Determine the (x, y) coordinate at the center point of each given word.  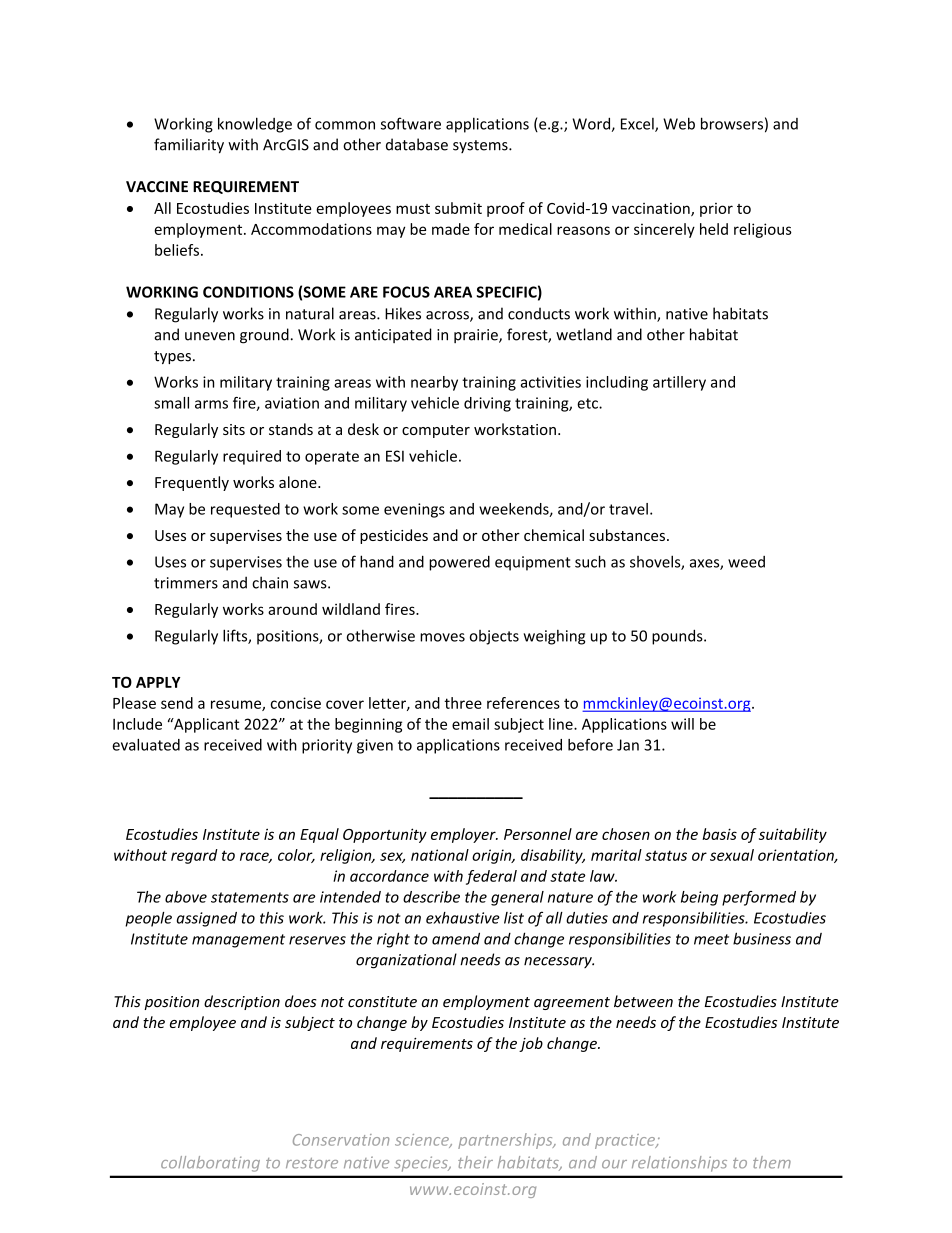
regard (194, 856)
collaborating (210, 1164)
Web (679, 123)
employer (464, 835)
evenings (414, 510)
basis (719, 834)
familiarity (189, 146)
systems (481, 146)
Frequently (192, 483)
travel (628, 509)
